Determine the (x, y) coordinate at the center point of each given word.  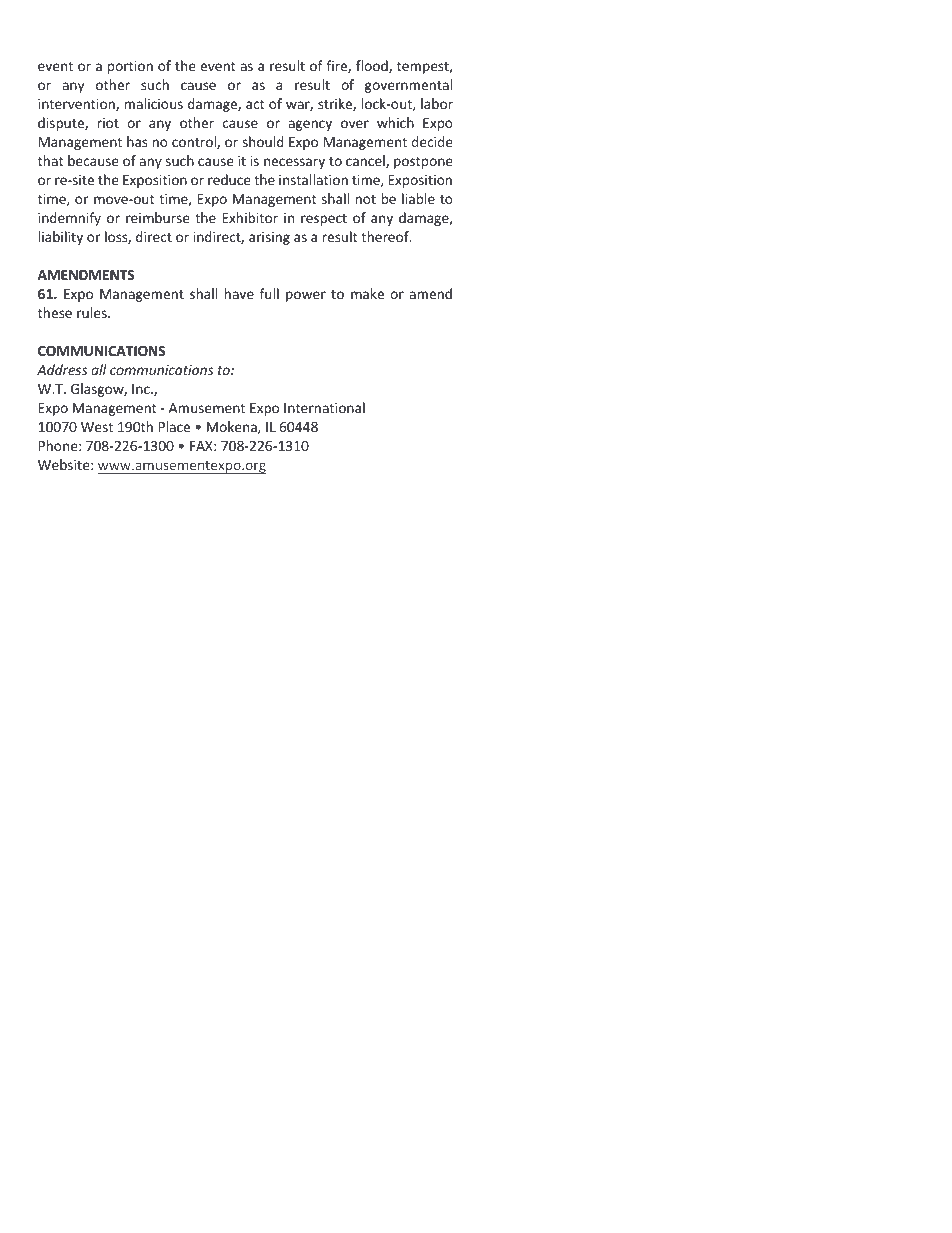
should (263, 141)
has (137, 141)
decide (432, 141)
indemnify (69, 219)
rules (93, 312)
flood (373, 66)
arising (269, 238)
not (365, 199)
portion (130, 67)
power (306, 296)
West (97, 427)
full (269, 293)
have (239, 293)
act (255, 104)
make (367, 293)
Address (62, 369)
